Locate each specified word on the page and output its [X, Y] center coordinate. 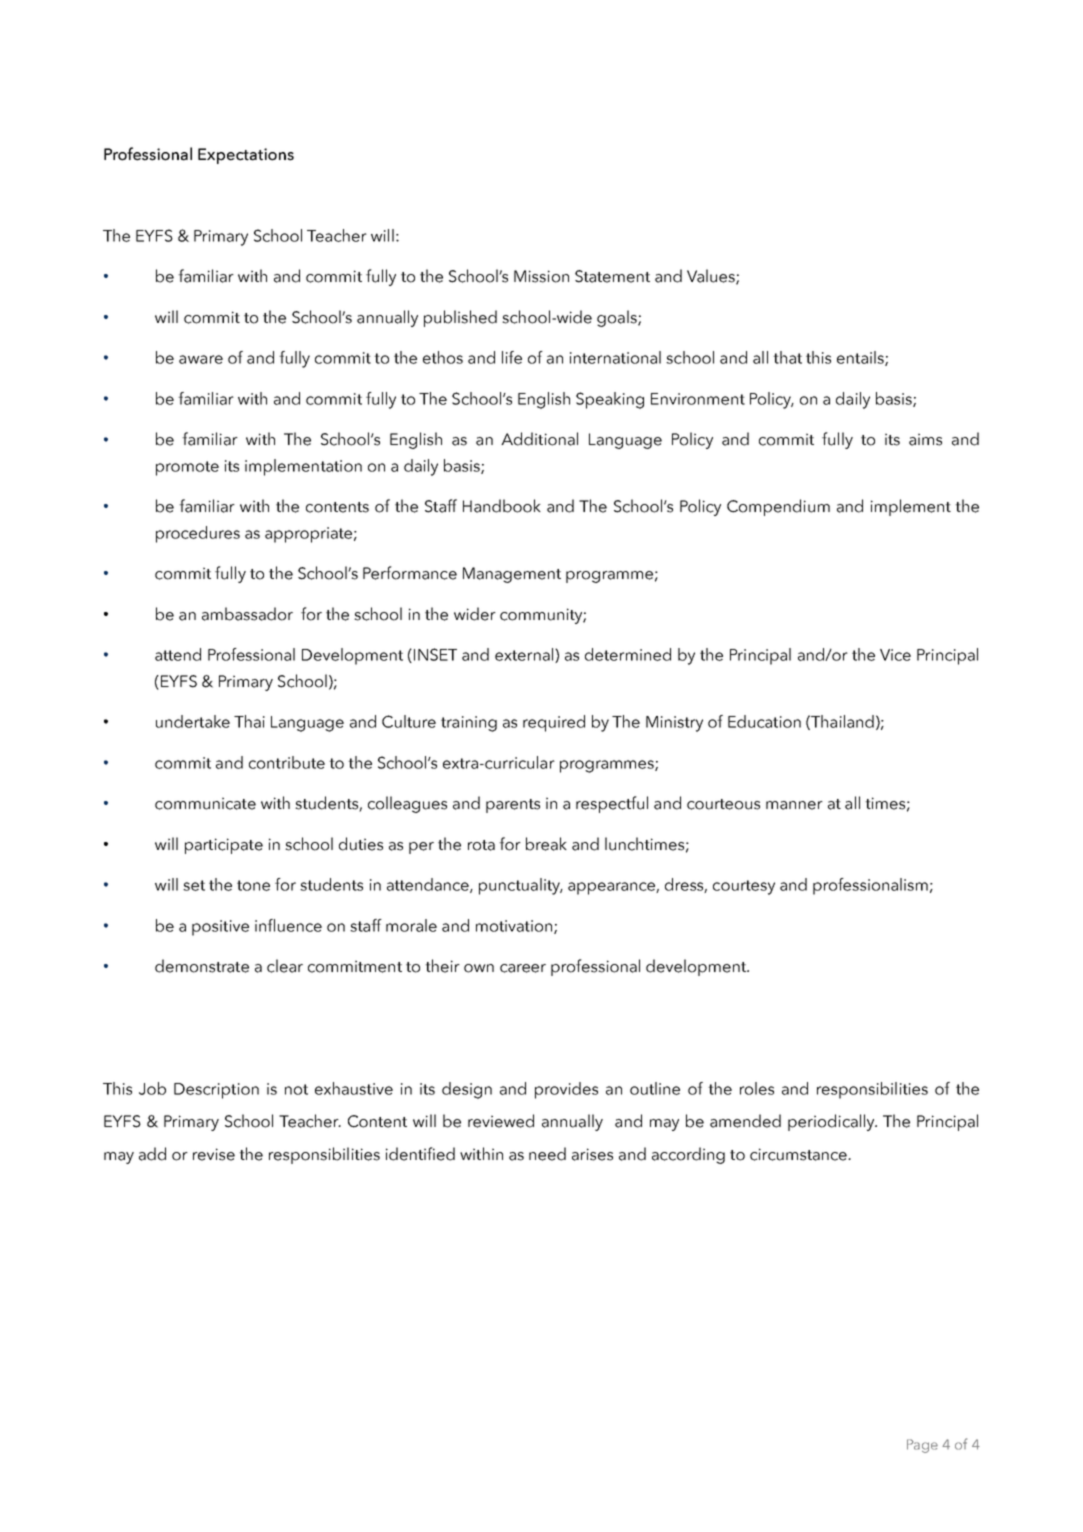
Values [712, 277]
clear [285, 966]
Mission [541, 276]
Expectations [246, 156]
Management [512, 575]
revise [214, 1154]
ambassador [247, 614]
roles [757, 1088]
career [523, 968]
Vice [895, 655]
